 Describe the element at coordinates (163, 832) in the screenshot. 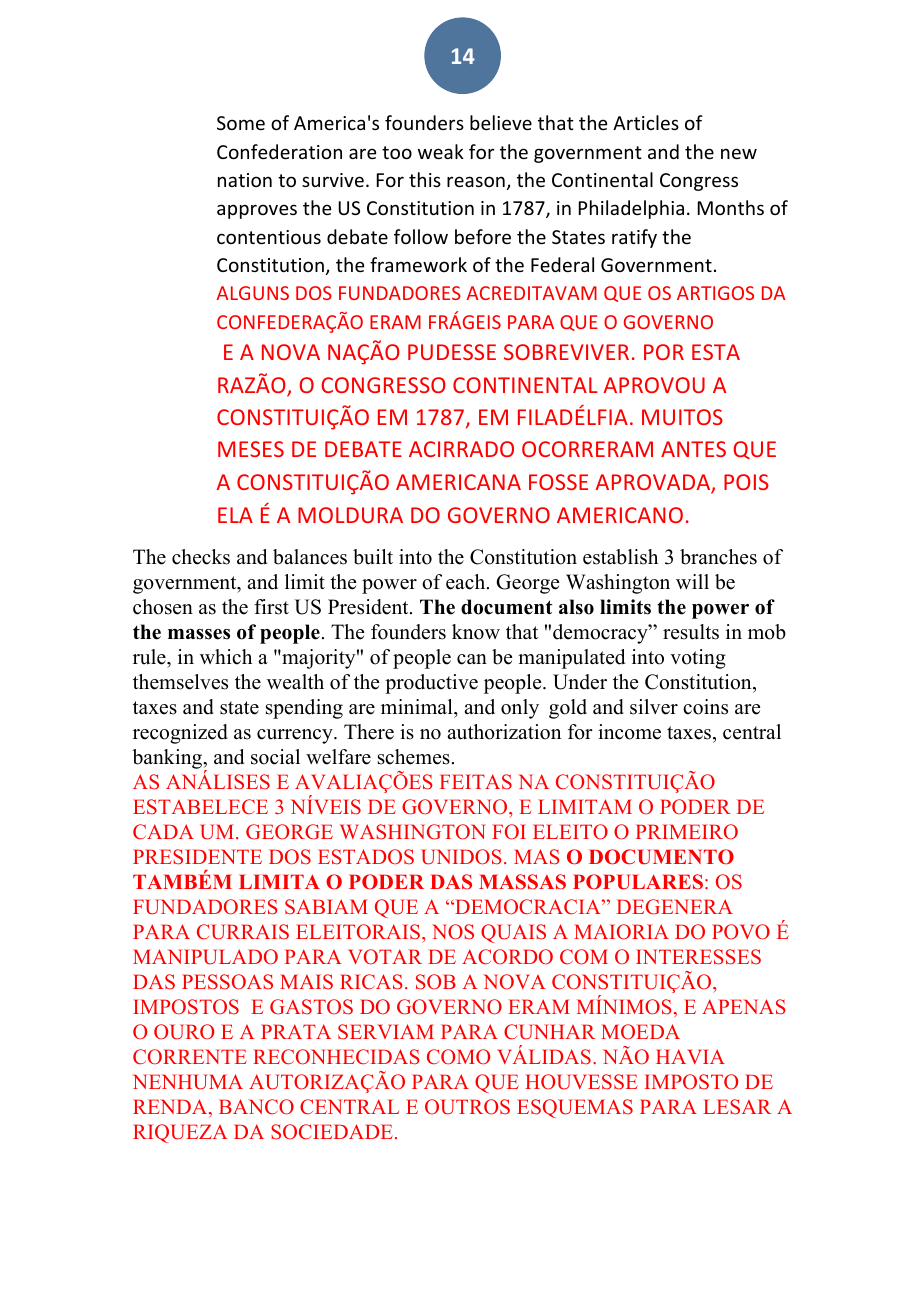

I see `CADA` at that location.
